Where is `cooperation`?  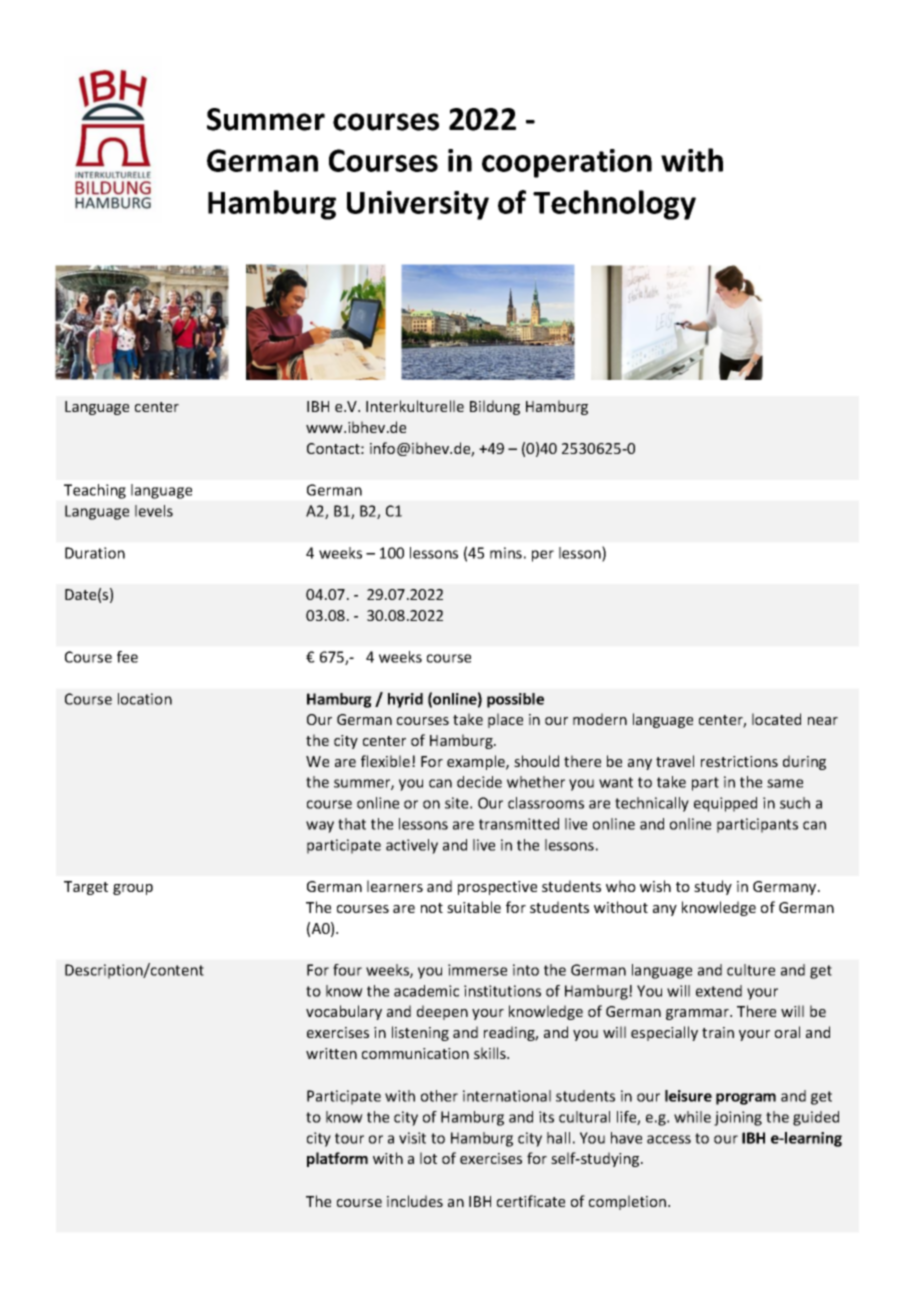
cooperation is located at coordinates (567, 163).
